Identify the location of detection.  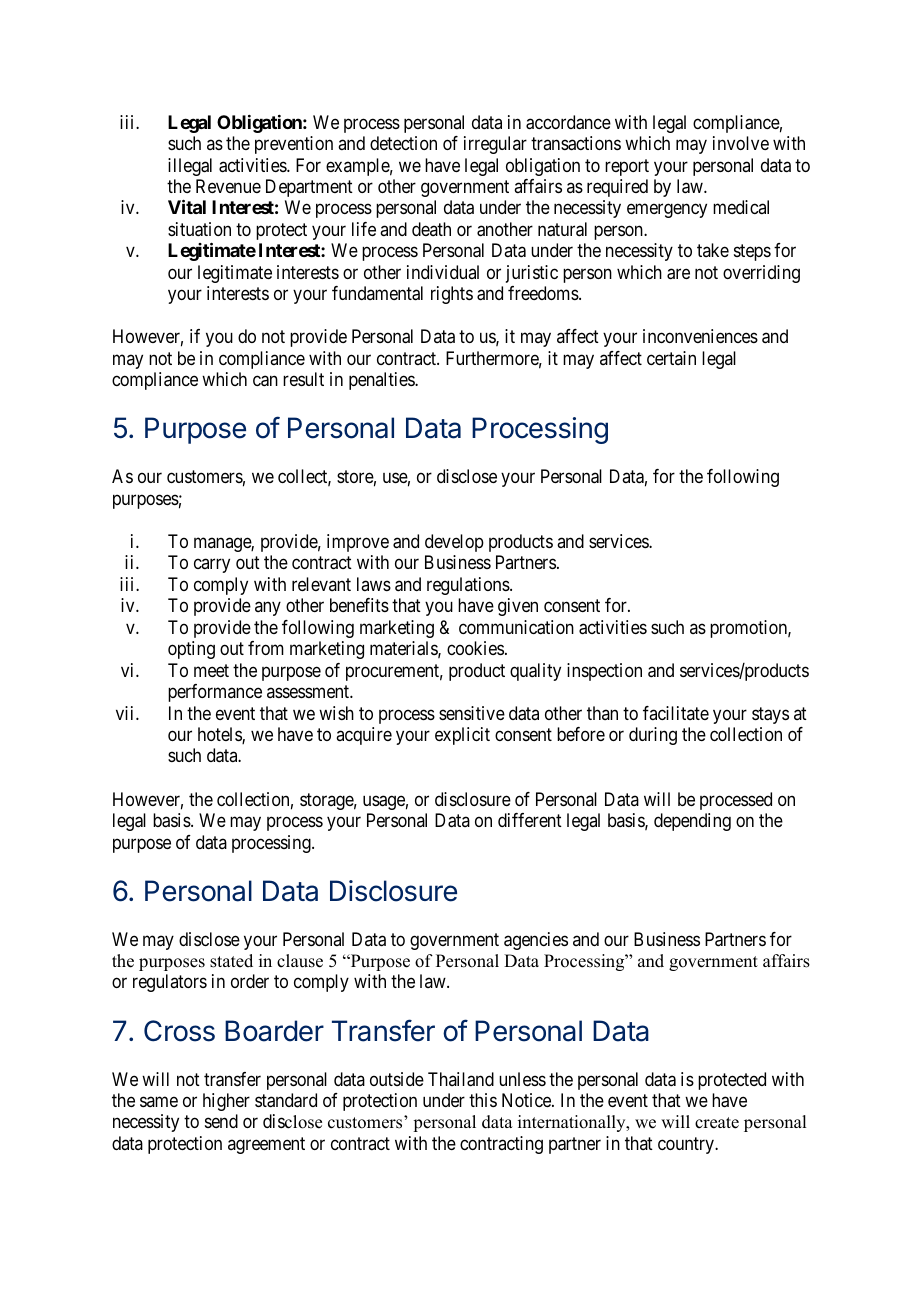
(403, 143).
